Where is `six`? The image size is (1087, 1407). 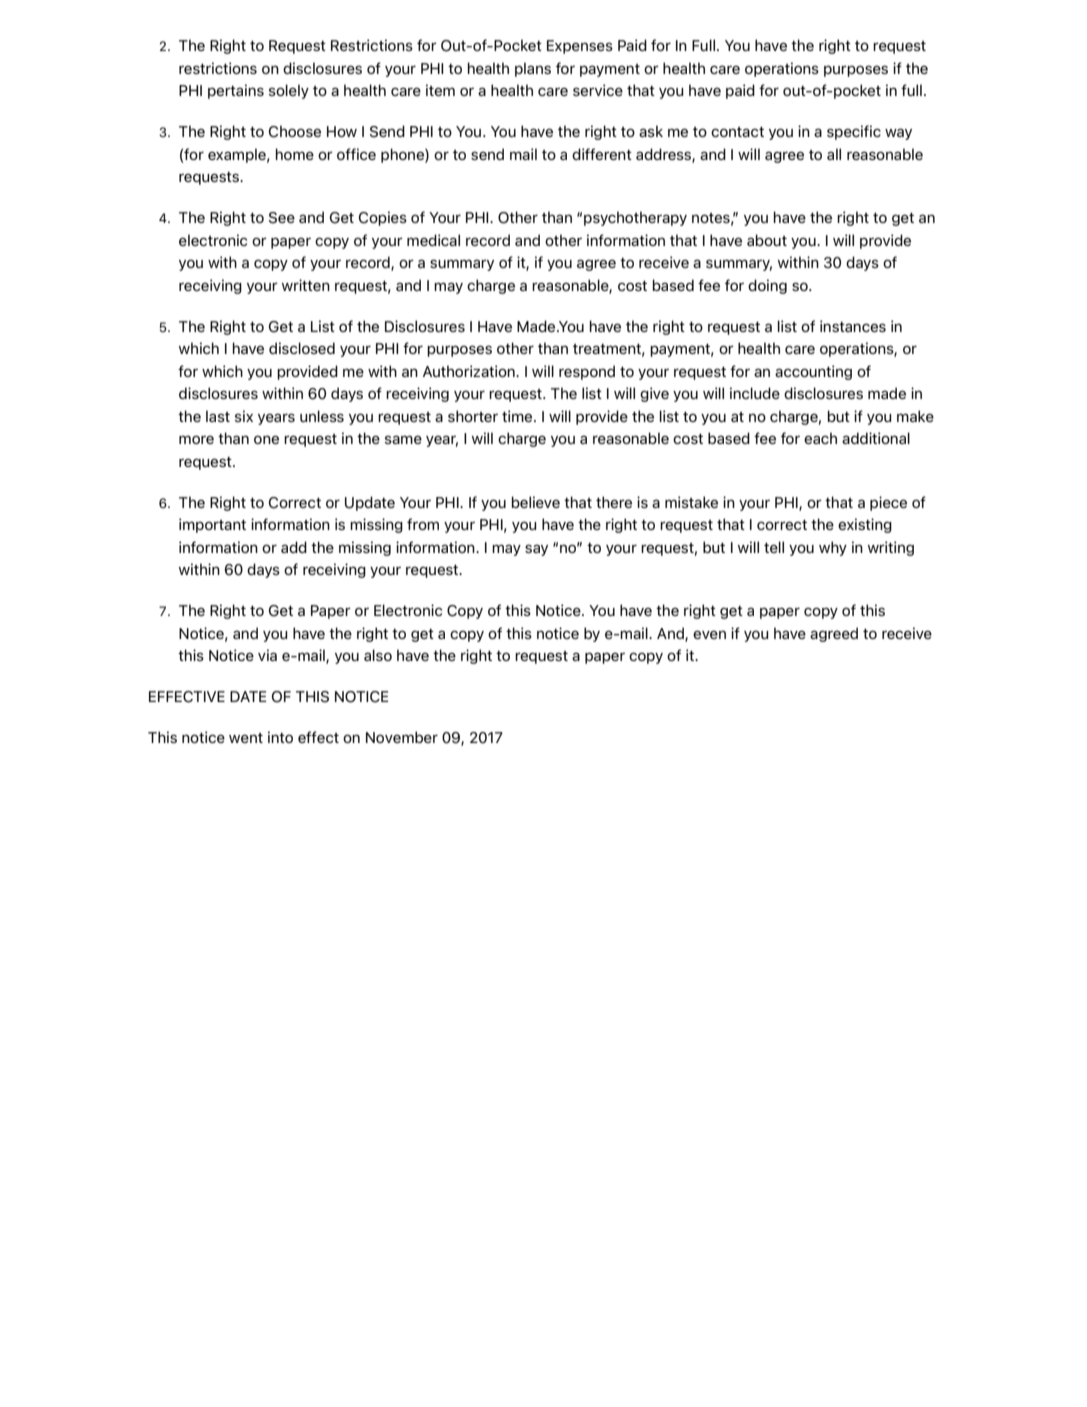 six is located at coordinates (244, 416).
